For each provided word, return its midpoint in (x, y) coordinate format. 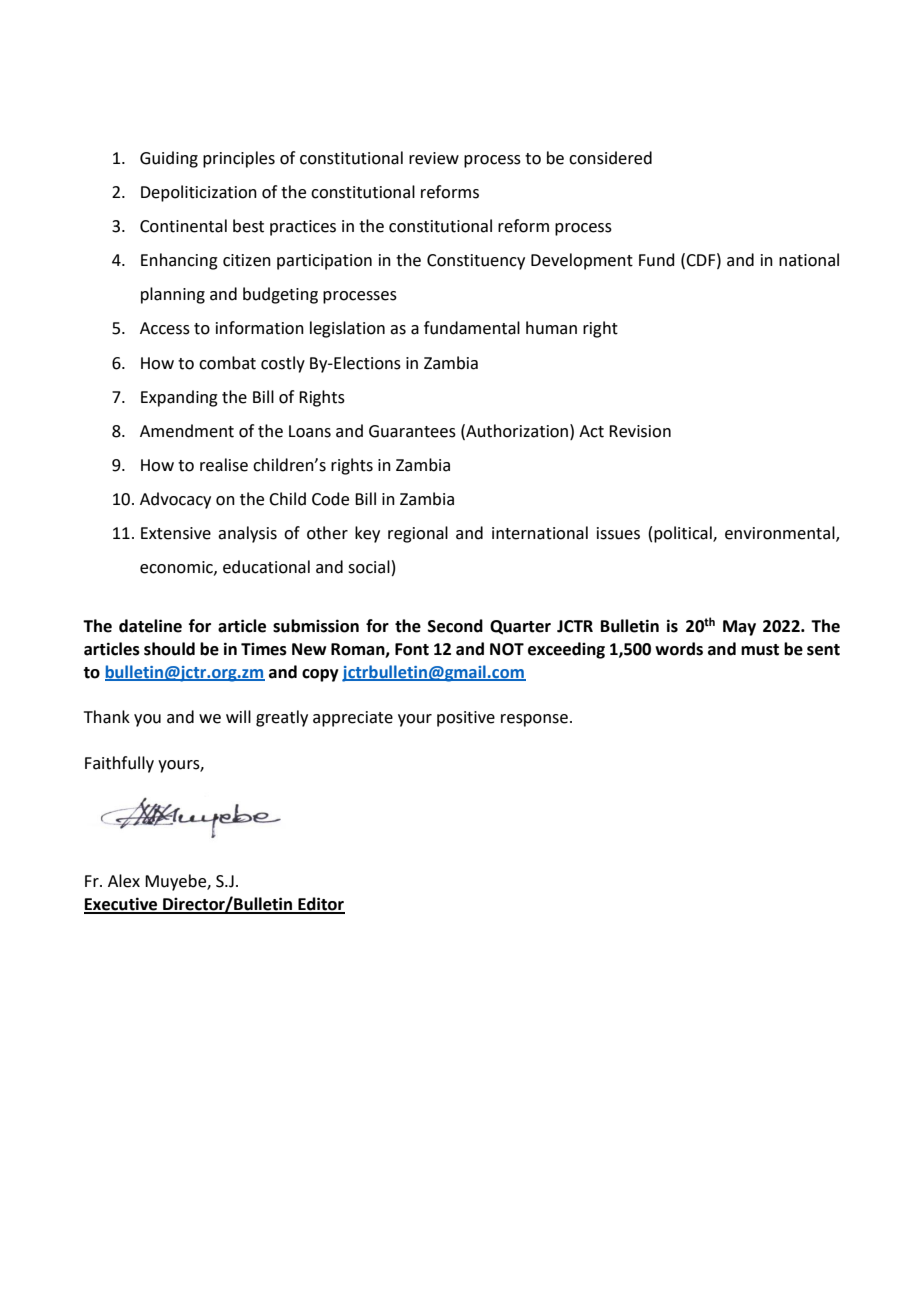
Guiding (169, 159)
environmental (781, 534)
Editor (320, 905)
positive (466, 719)
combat (227, 363)
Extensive (176, 533)
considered (610, 158)
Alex (124, 881)
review (434, 158)
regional (418, 534)
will (238, 716)
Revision (640, 431)
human (551, 328)
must (760, 650)
